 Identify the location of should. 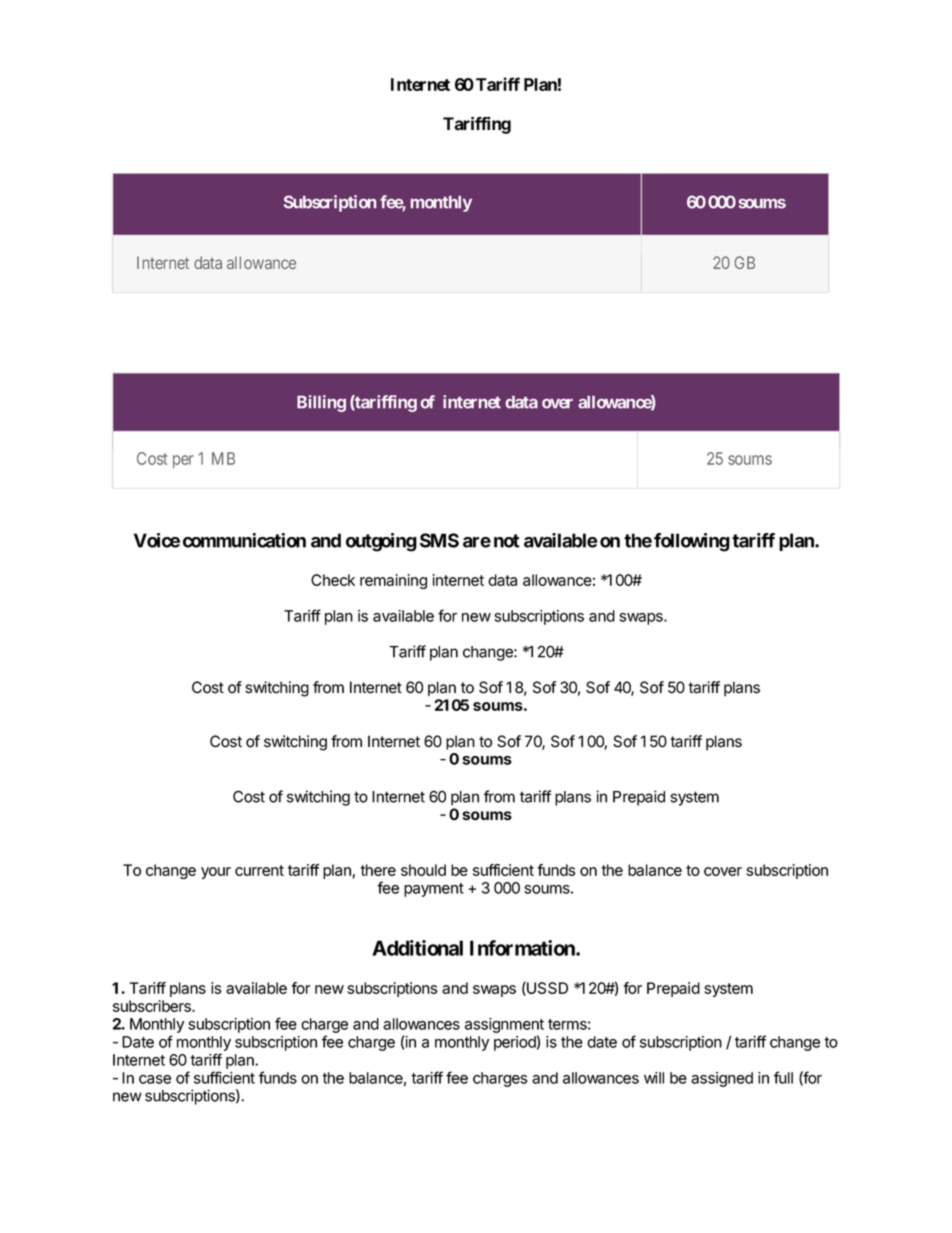
(423, 870).
